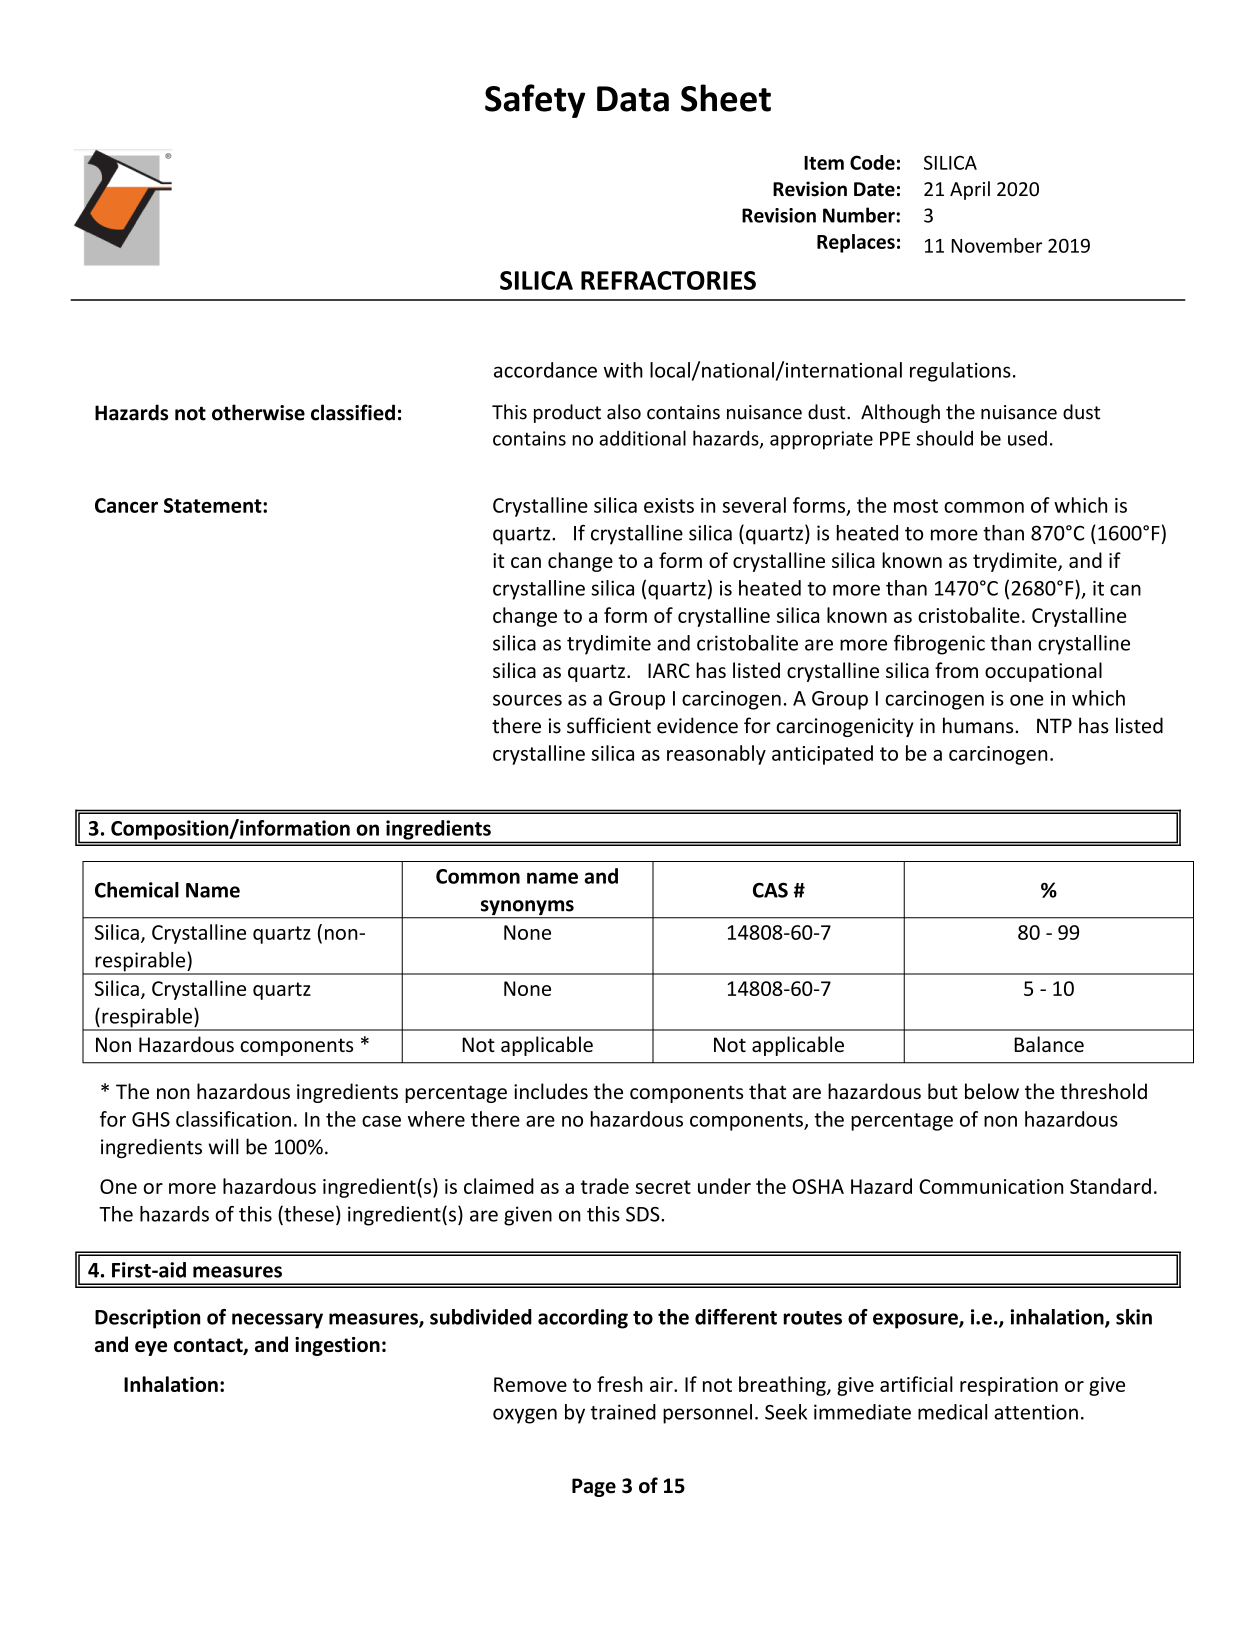 The height and width of the screenshot is (1625, 1256). What do you see at coordinates (233, 1119) in the screenshot?
I see `classification` at bounding box center [233, 1119].
